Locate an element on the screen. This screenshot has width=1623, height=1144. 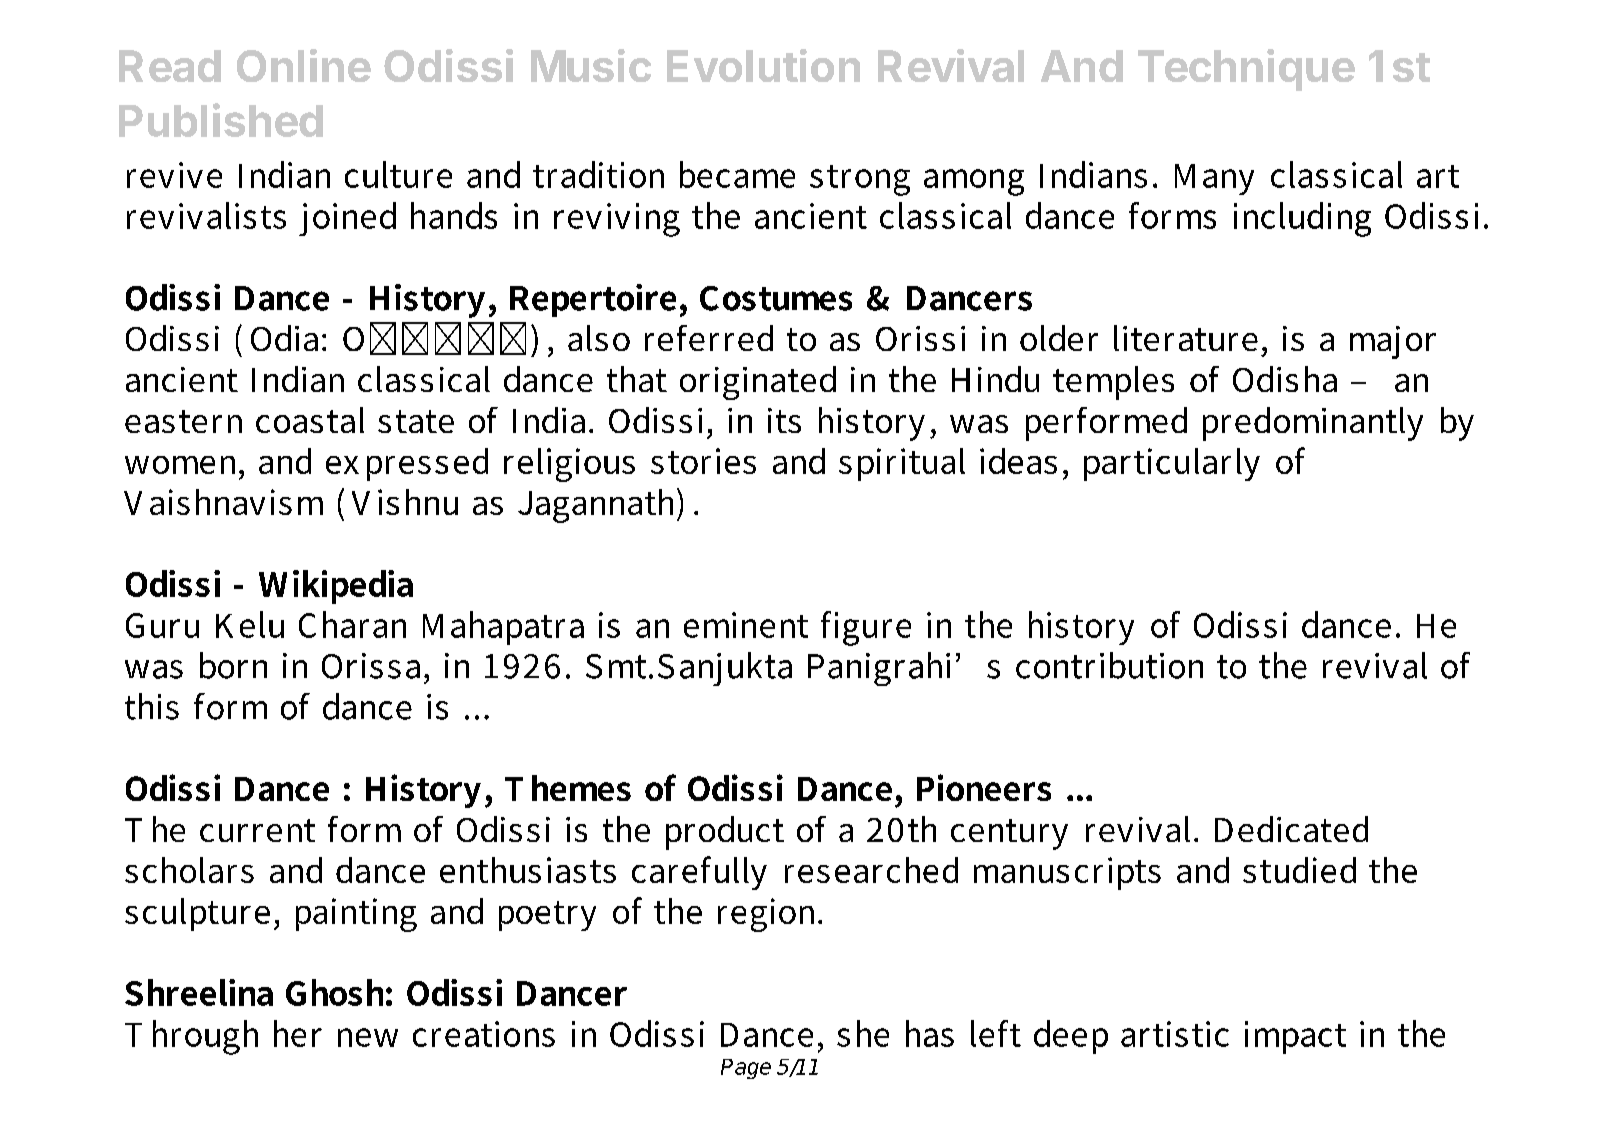
Wikipedia is located at coordinates (336, 587).
